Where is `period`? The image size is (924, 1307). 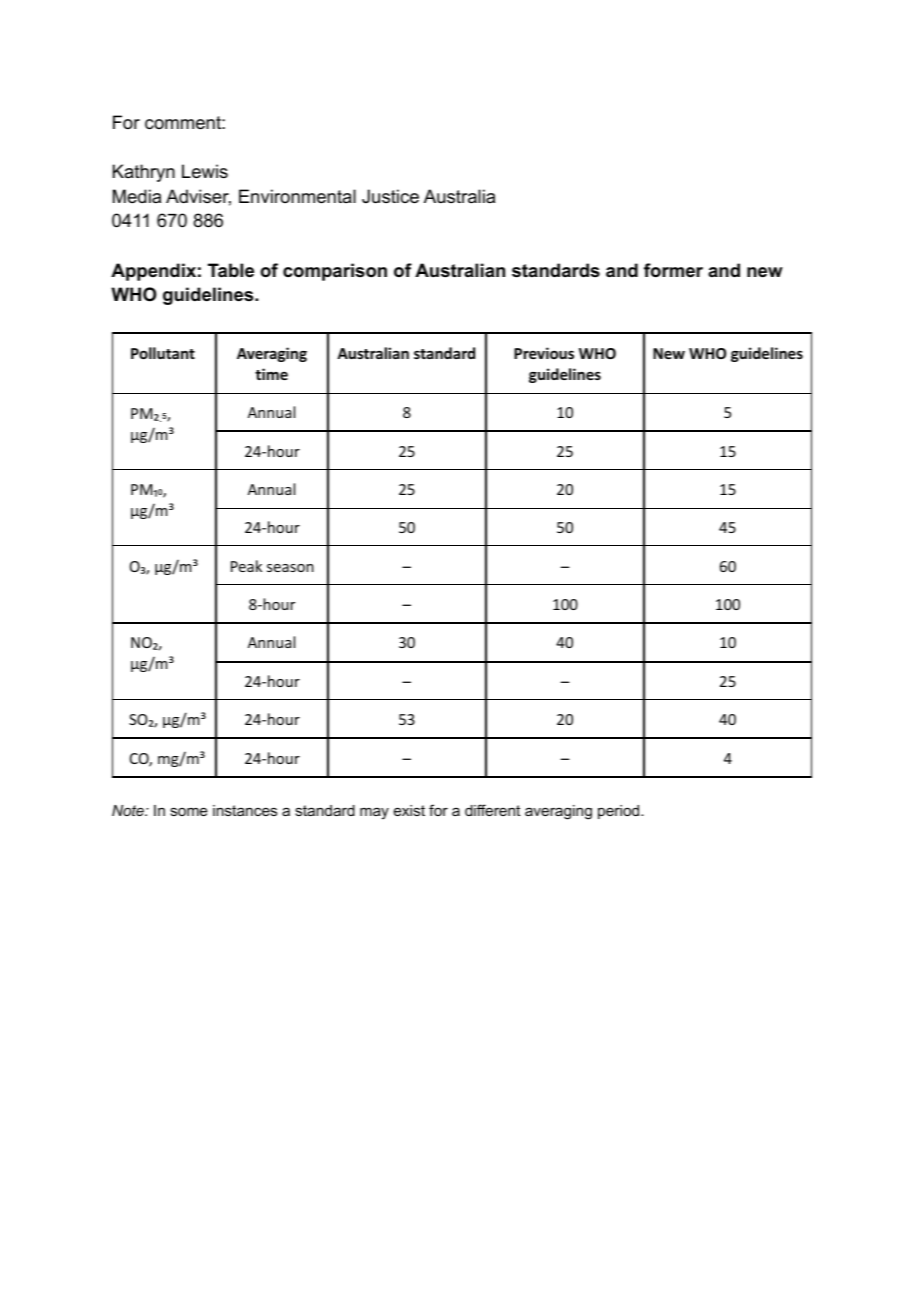 period is located at coordinates (620, 812).
